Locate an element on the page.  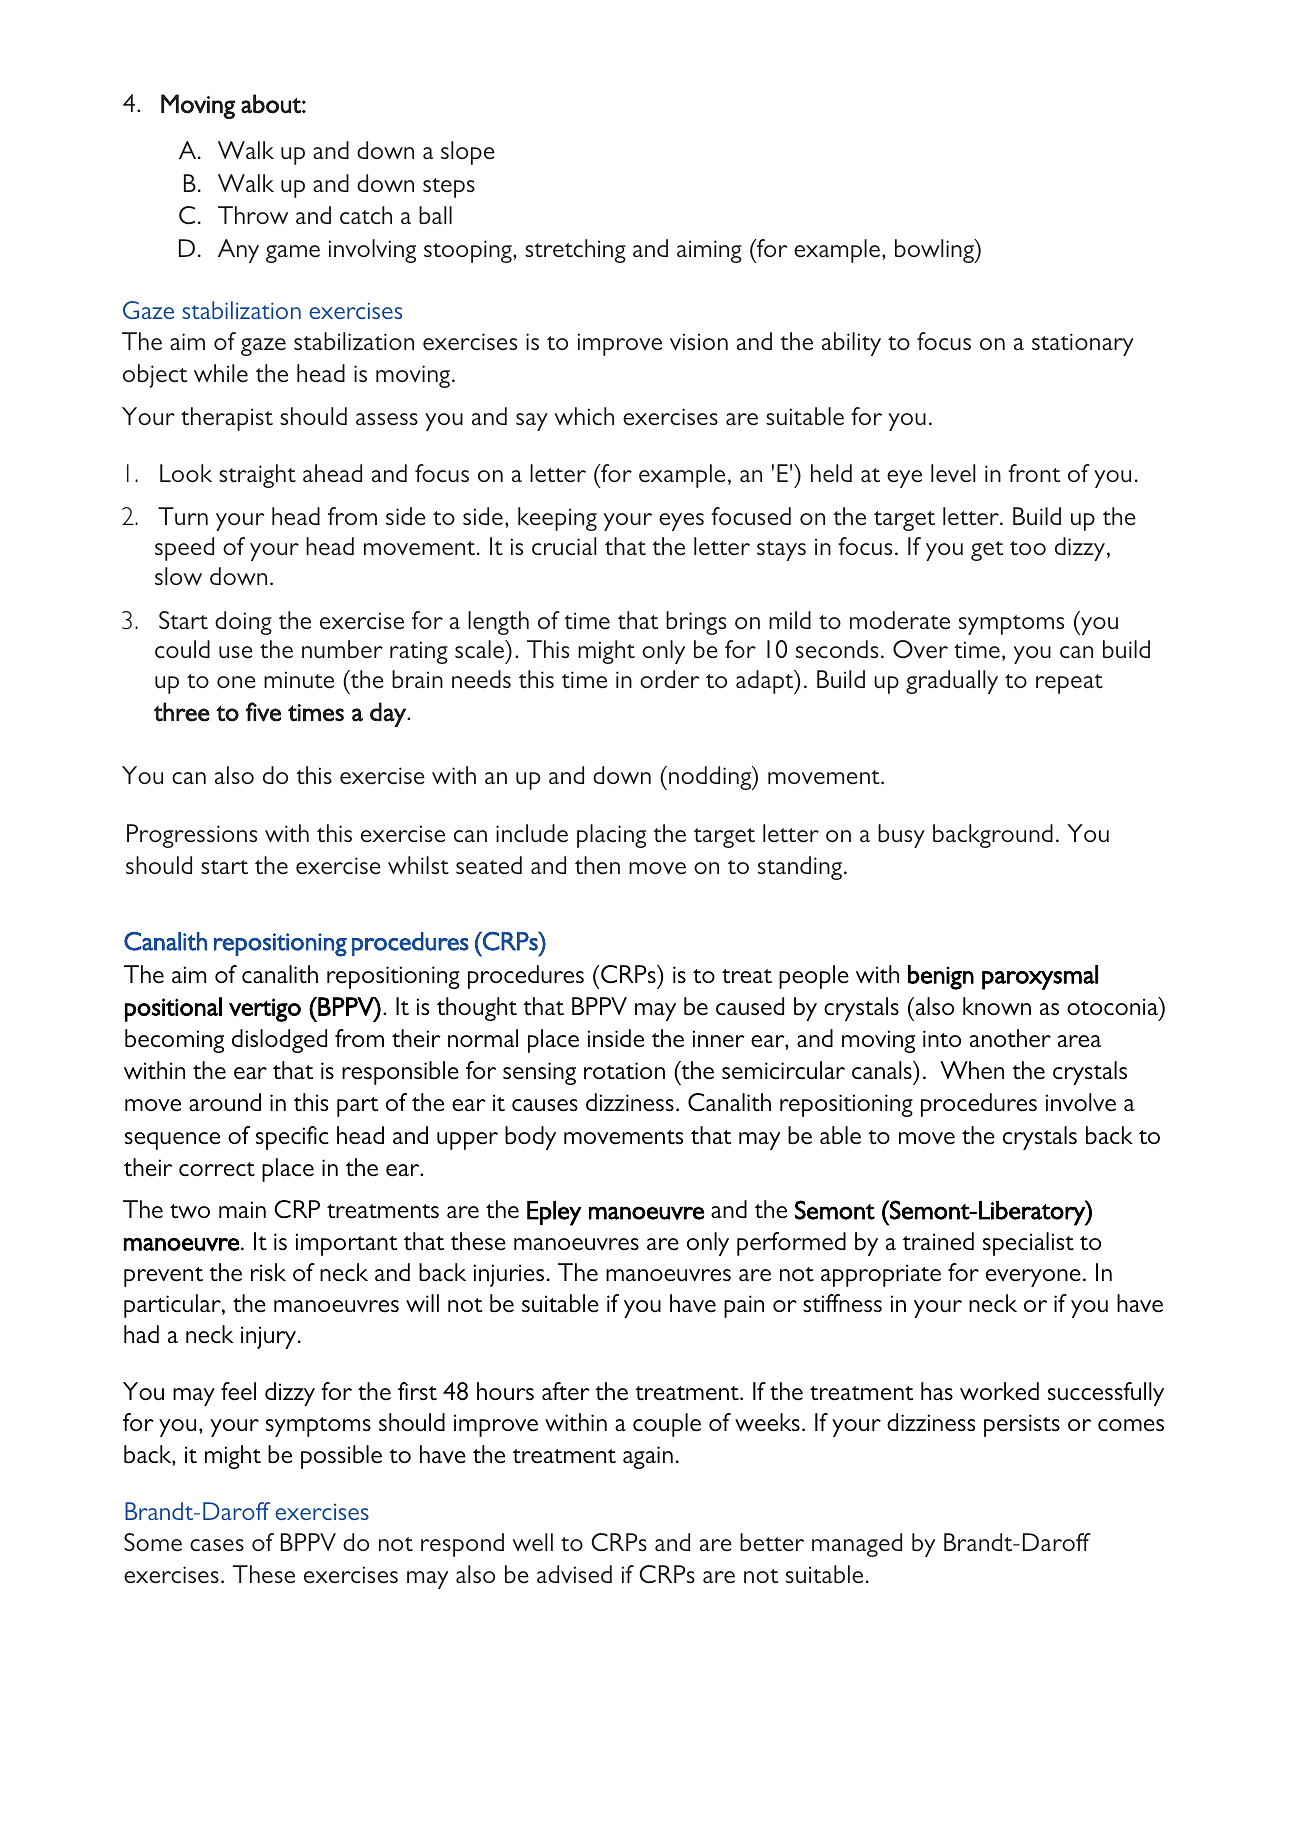
body is located at coordinates (530, 1138).
